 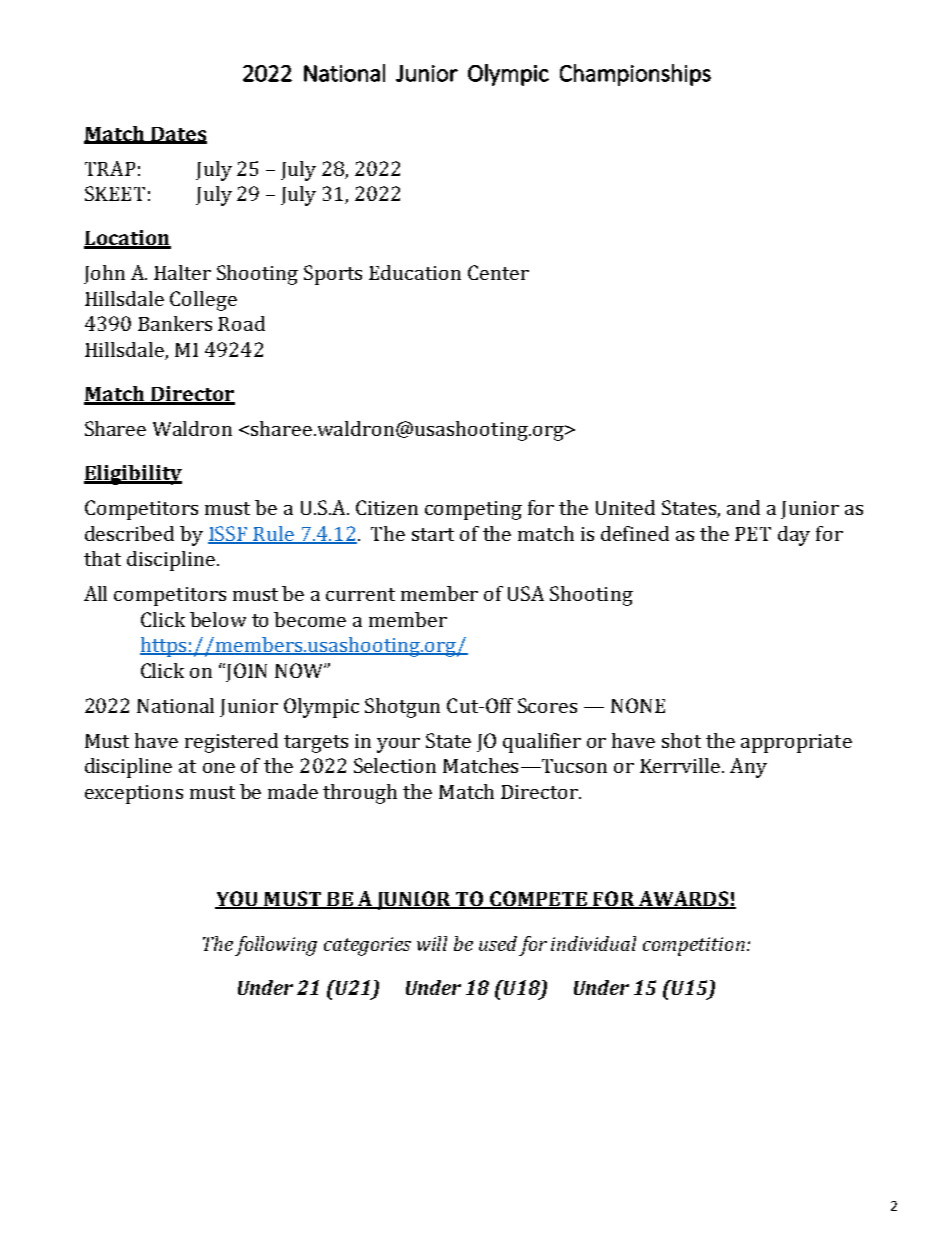 I want to click on Center, so click(x=498, y=272).
